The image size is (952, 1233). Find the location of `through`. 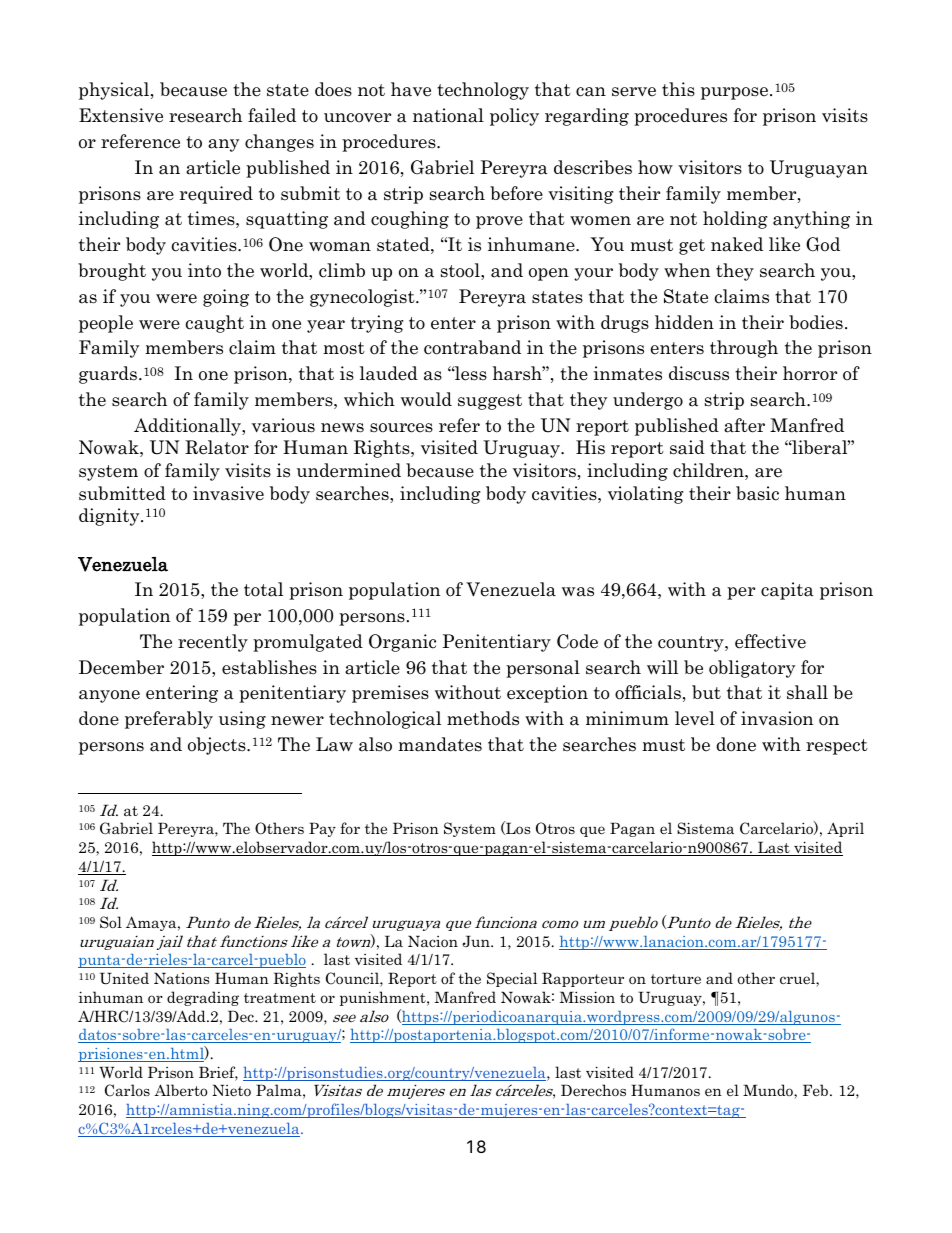

through is located at coordinates (744, 349).
